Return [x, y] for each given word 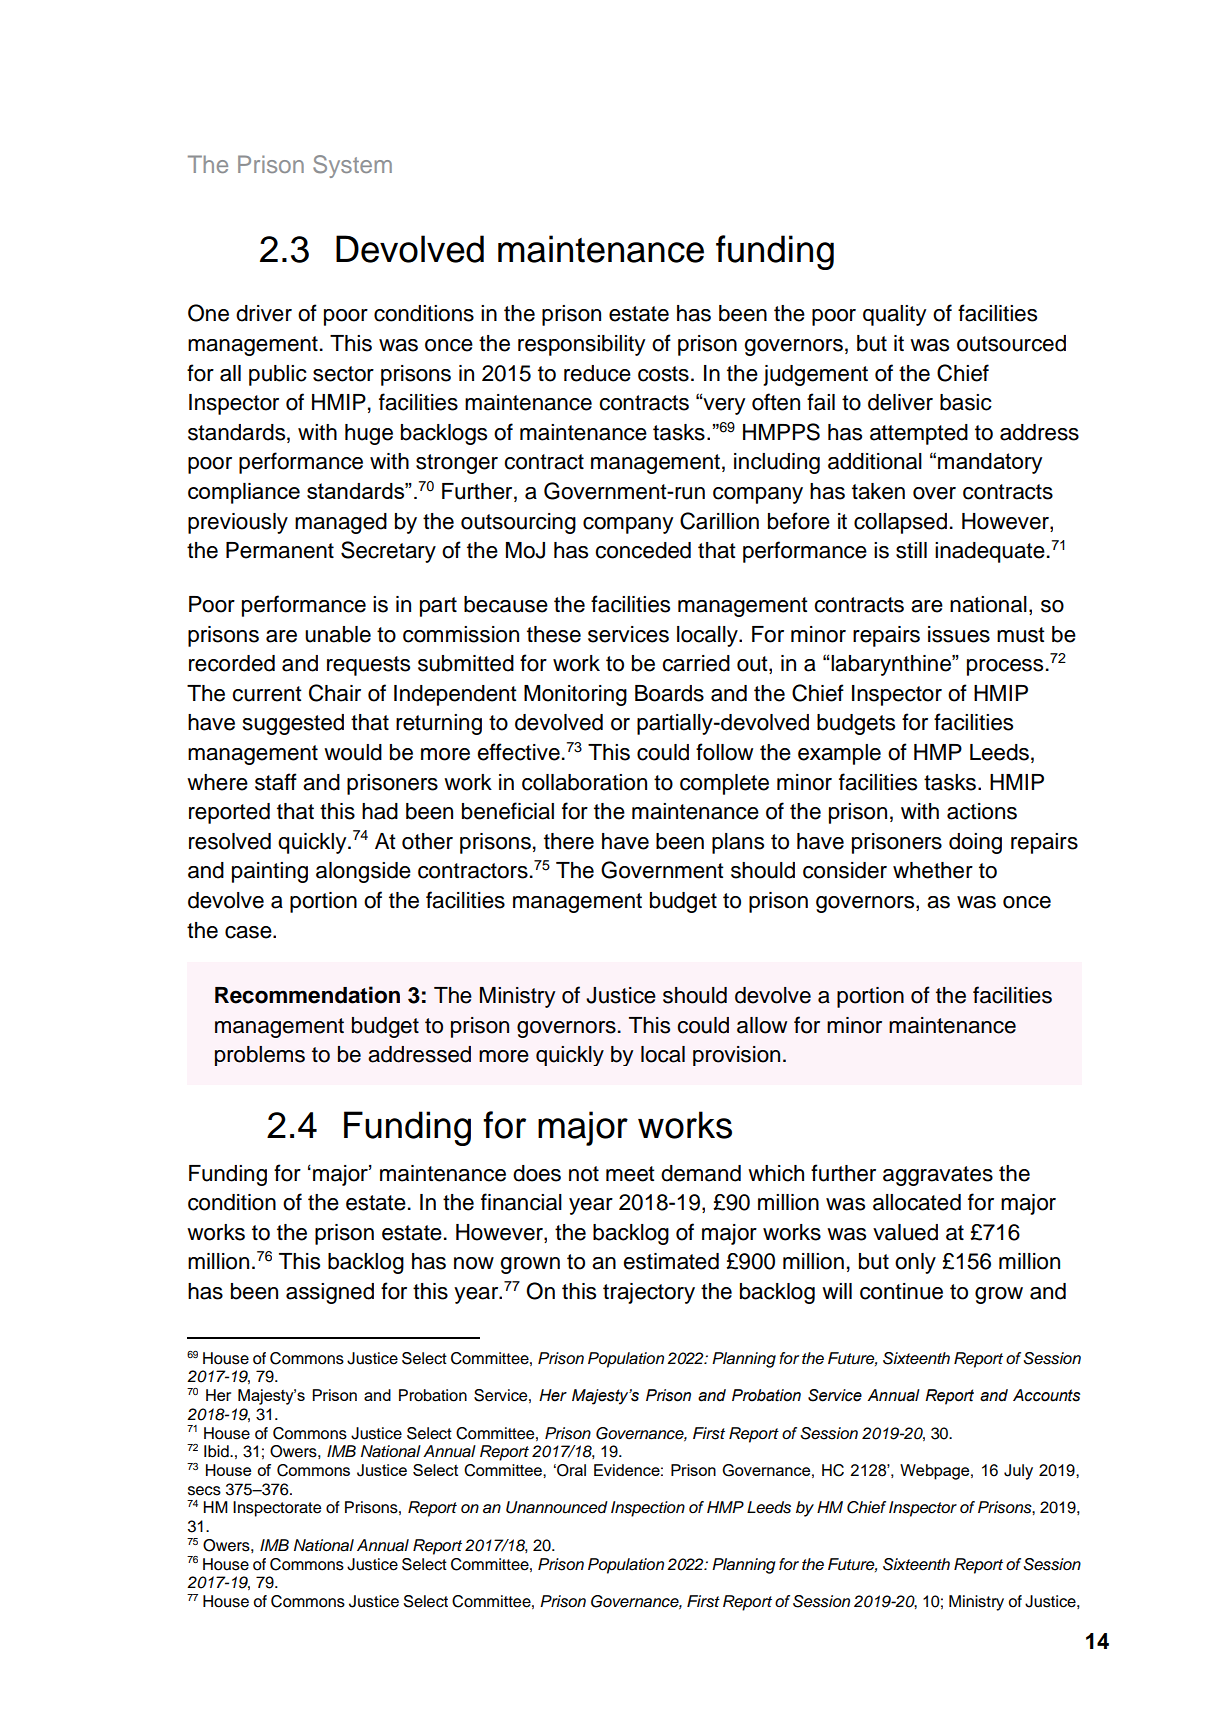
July [1018, 1472]
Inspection [648, 1509]
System [352, 166]
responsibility [581, 345]
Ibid [217, 1451]
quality [894, 315]
